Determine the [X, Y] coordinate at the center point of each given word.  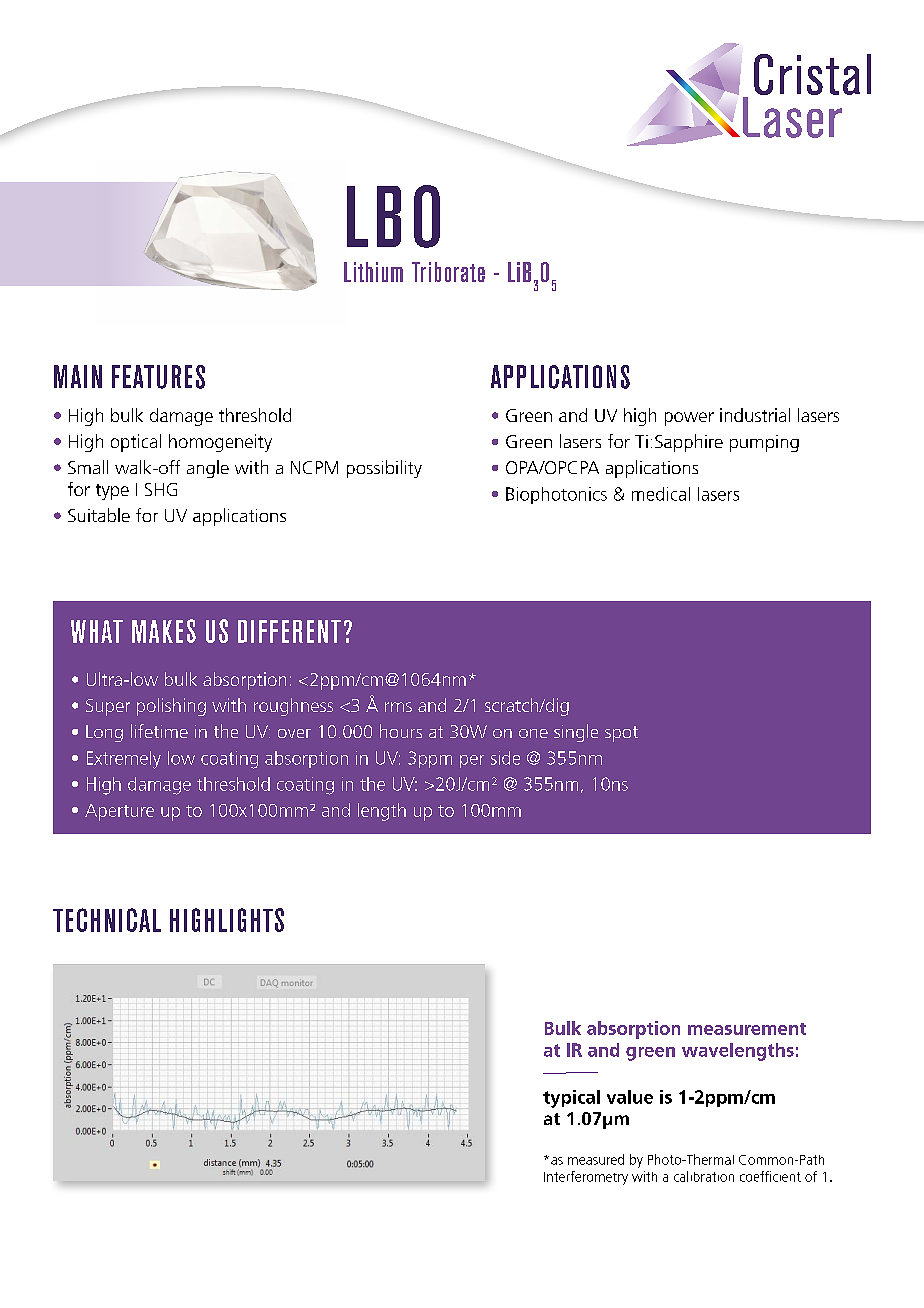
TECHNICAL [107, 920]
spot [621, 734]
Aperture [119, 812]
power [689, 419]
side [505, 758]
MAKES [164, 631]
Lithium [373, 272]
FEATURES [158, 377]
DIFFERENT [289, 631]
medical [661, 494]
